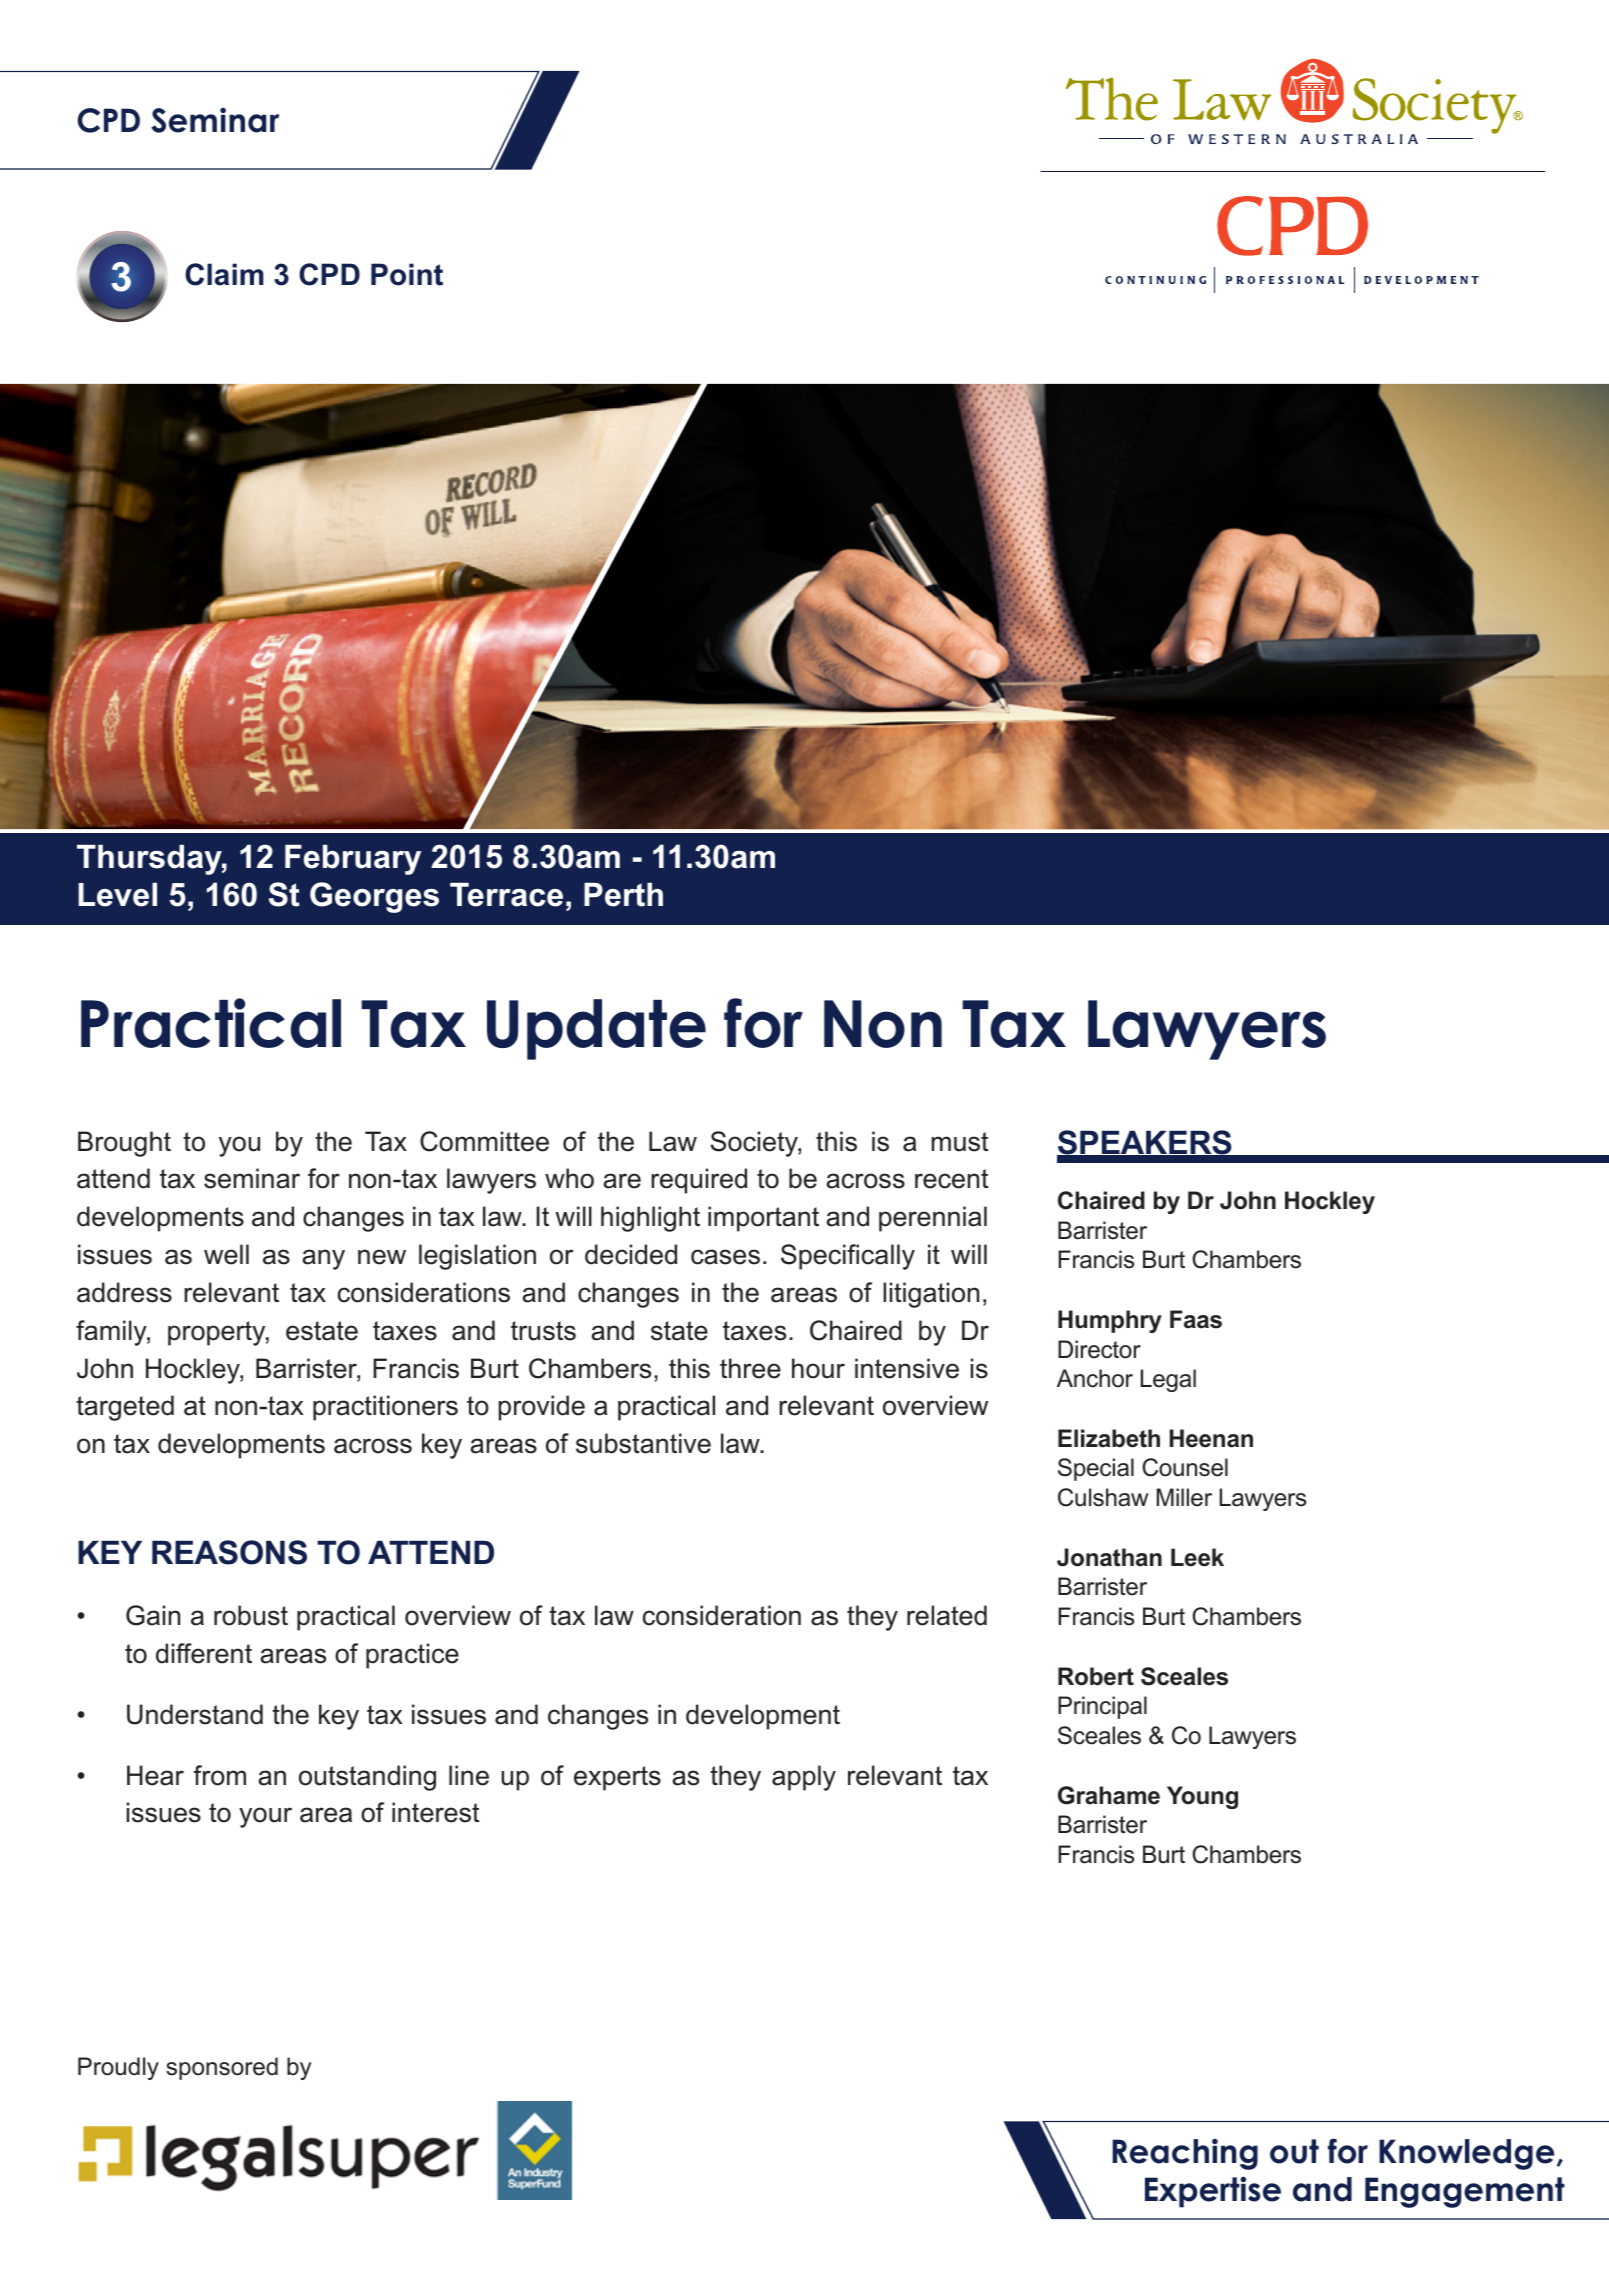 The image size is (1609, 2276). Describe the element at coordinates (1213, 2192) in the screenshot. I see `Expertise` at that location.
